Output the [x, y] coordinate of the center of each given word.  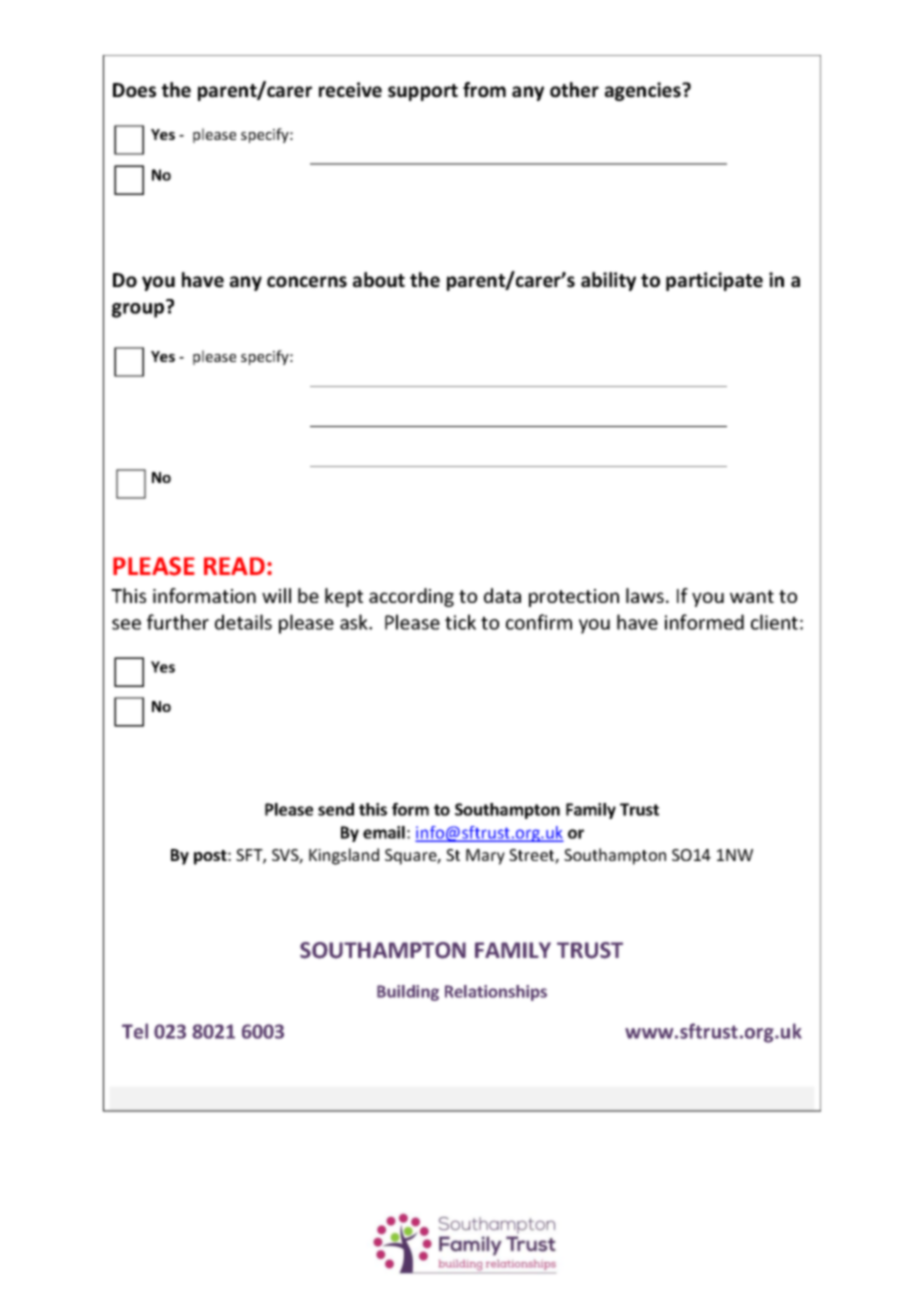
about [379, 280]
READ [234, 566]
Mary [485, 857]
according [411, 597]
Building [408, 993]
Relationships [496, 993]
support [423, 92]
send [336, 809]
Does [134, 90]
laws [646, 595]
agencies [644, 91]
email [384, 832]
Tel [135, 1031]
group [139, 309]
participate [714, 281]
